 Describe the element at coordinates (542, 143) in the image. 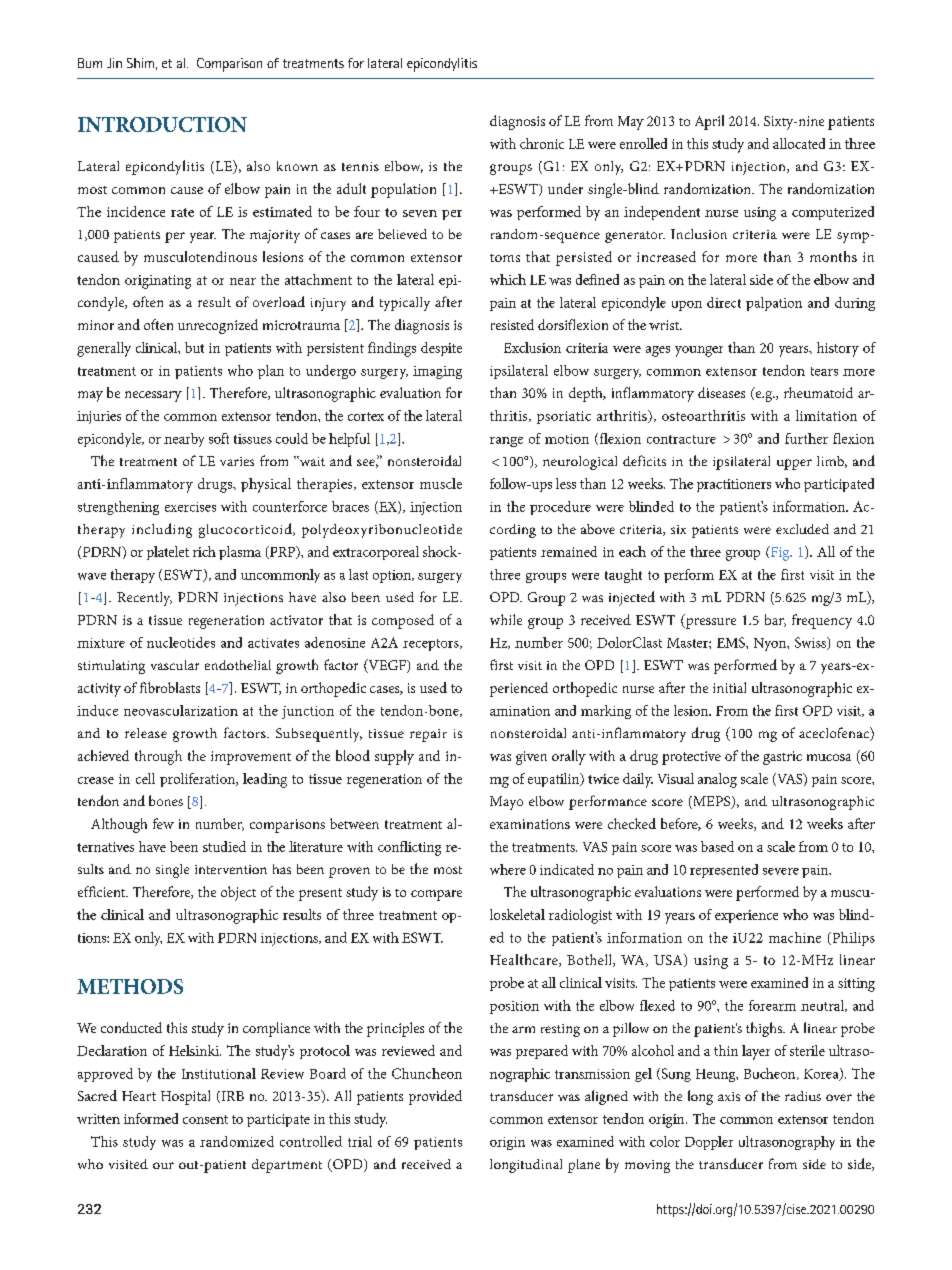

I see `chronic` at that location.
